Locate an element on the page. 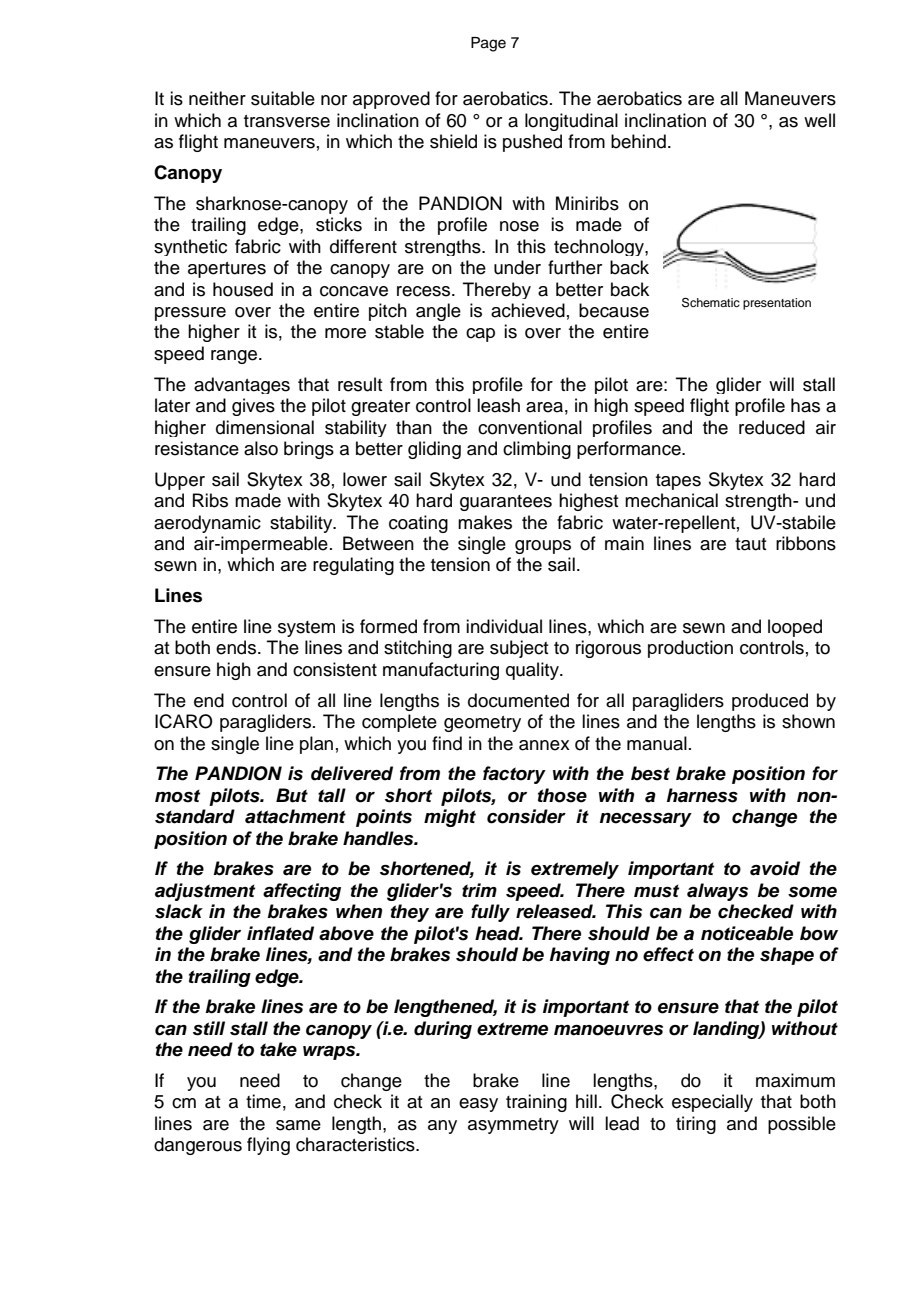 This page has height=1308, width=924. time is located at coordinates (263, 1101).
